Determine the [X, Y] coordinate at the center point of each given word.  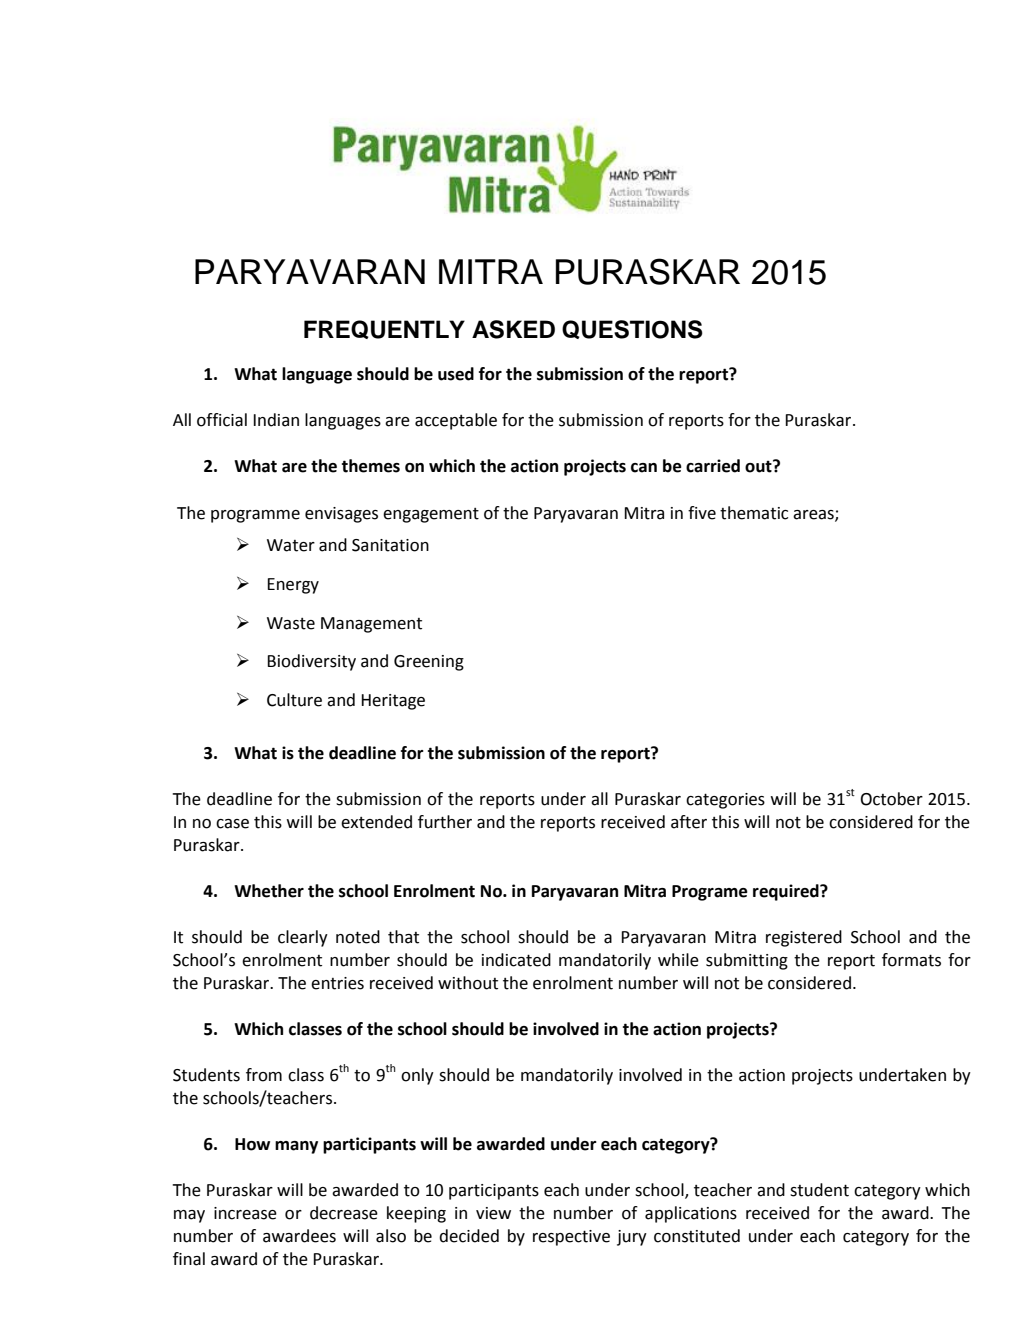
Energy [293, 586]
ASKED [513, 329]
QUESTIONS [632, 329]
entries [337, 983]
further [445, 822]
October [892, 799]
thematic [754, 513]
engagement [431, 515]
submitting [747, 961]
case [232, 824]
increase [245, 1213]
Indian [276, 420]
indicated [516, 960]
